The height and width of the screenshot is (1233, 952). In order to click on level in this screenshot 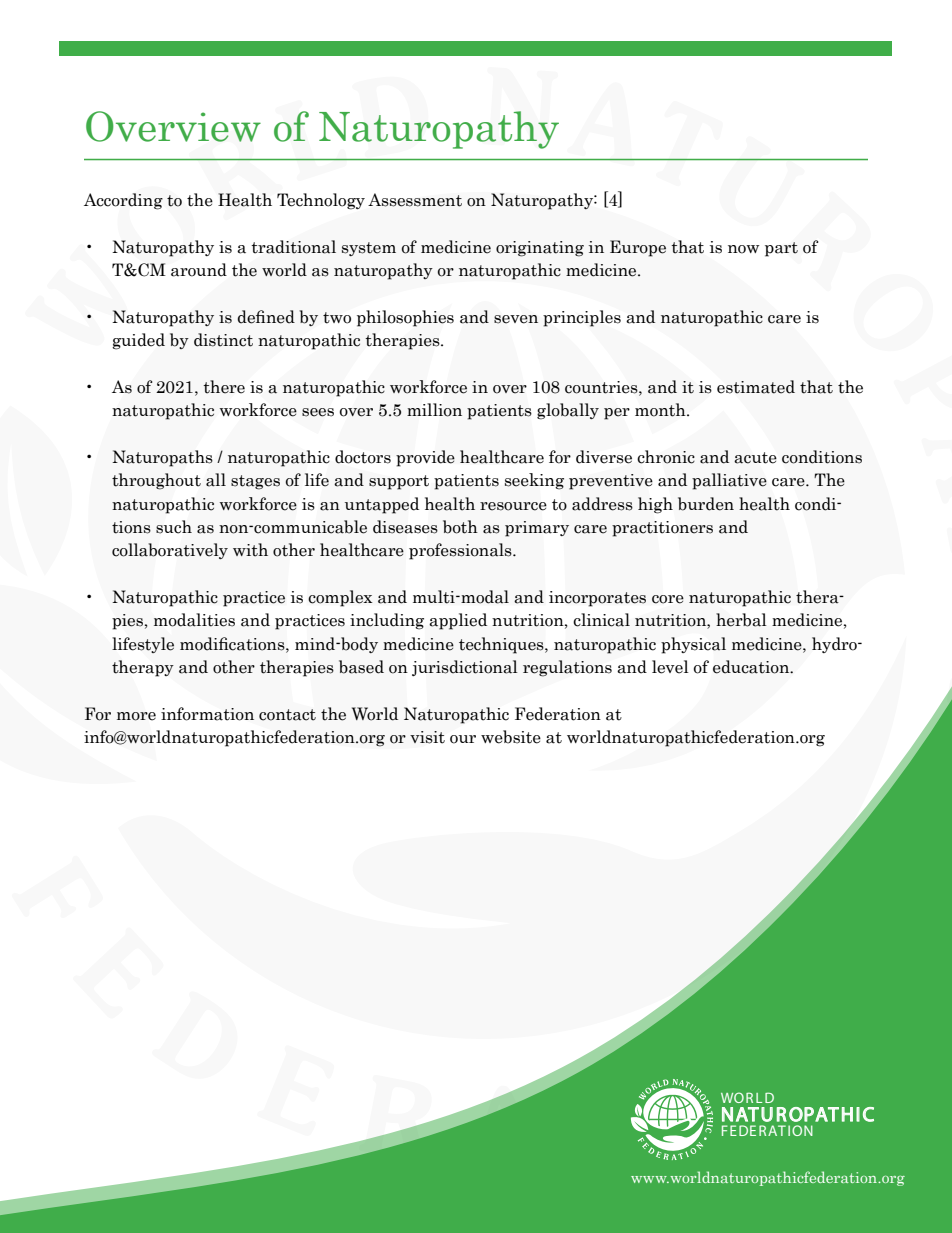, I will do `click(670, 667)`.
